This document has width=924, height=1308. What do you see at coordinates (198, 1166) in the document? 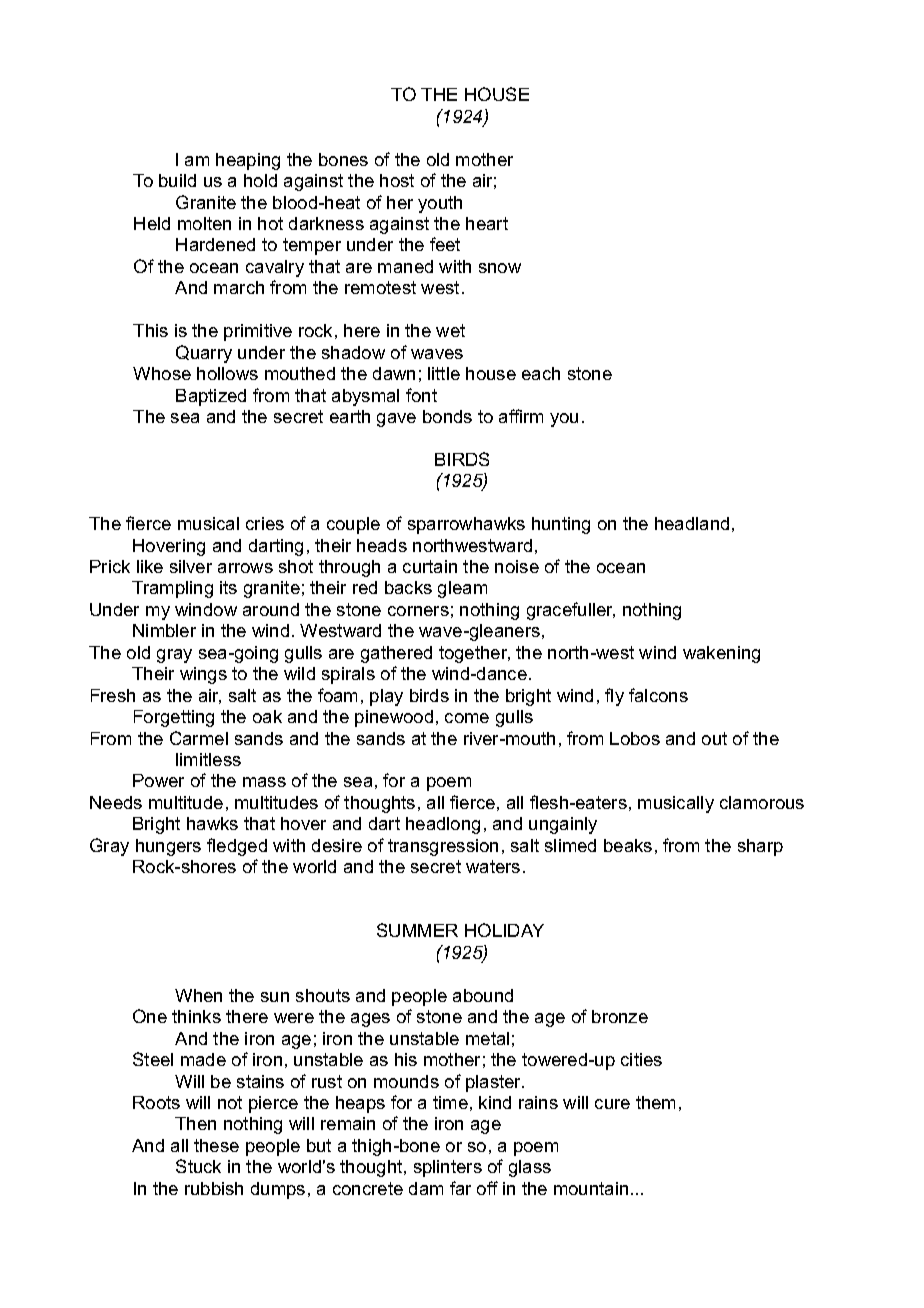
I see `Stuck` at bounding box center [198, 1166].
